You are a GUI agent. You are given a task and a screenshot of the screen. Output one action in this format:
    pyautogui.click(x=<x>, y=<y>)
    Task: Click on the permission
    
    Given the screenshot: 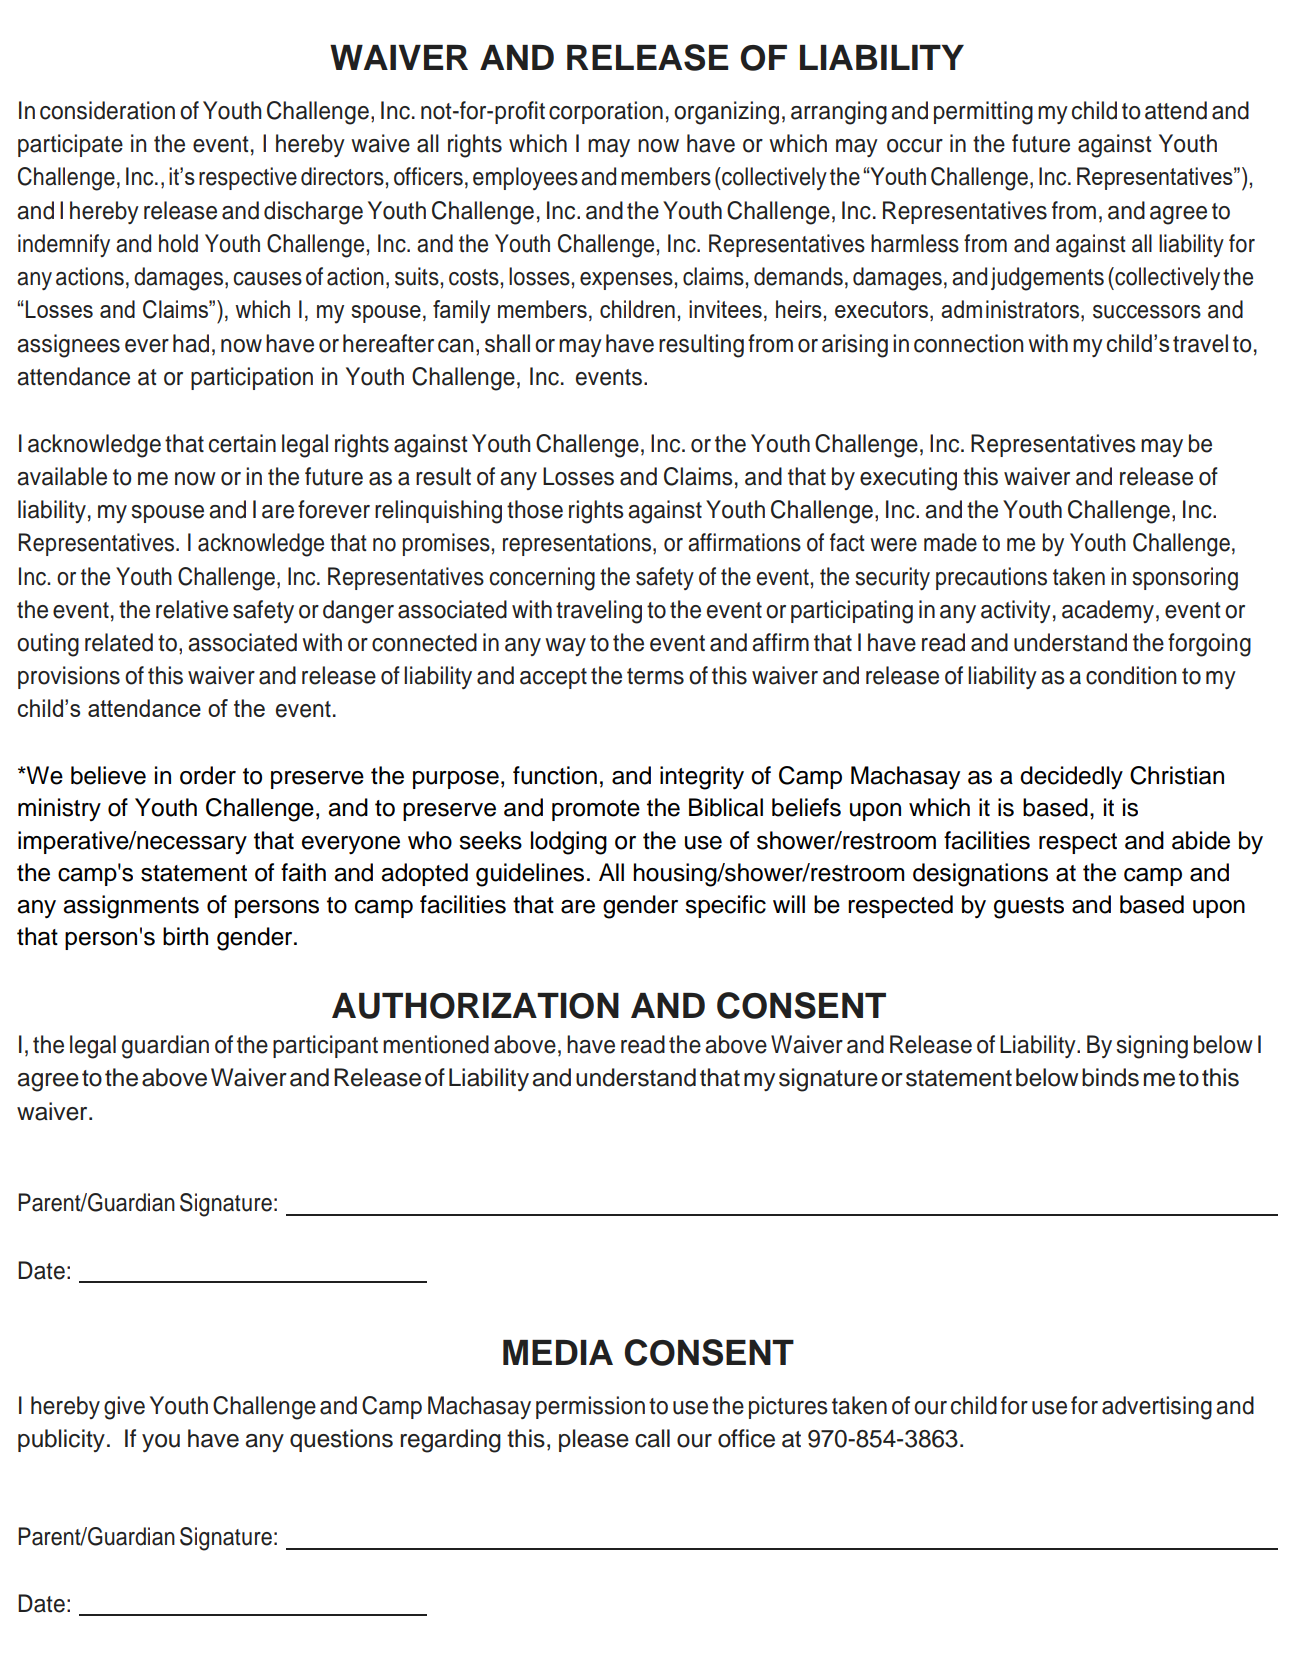 What is the action you would take?
    pyautogui.click(x=590, y=1407)
